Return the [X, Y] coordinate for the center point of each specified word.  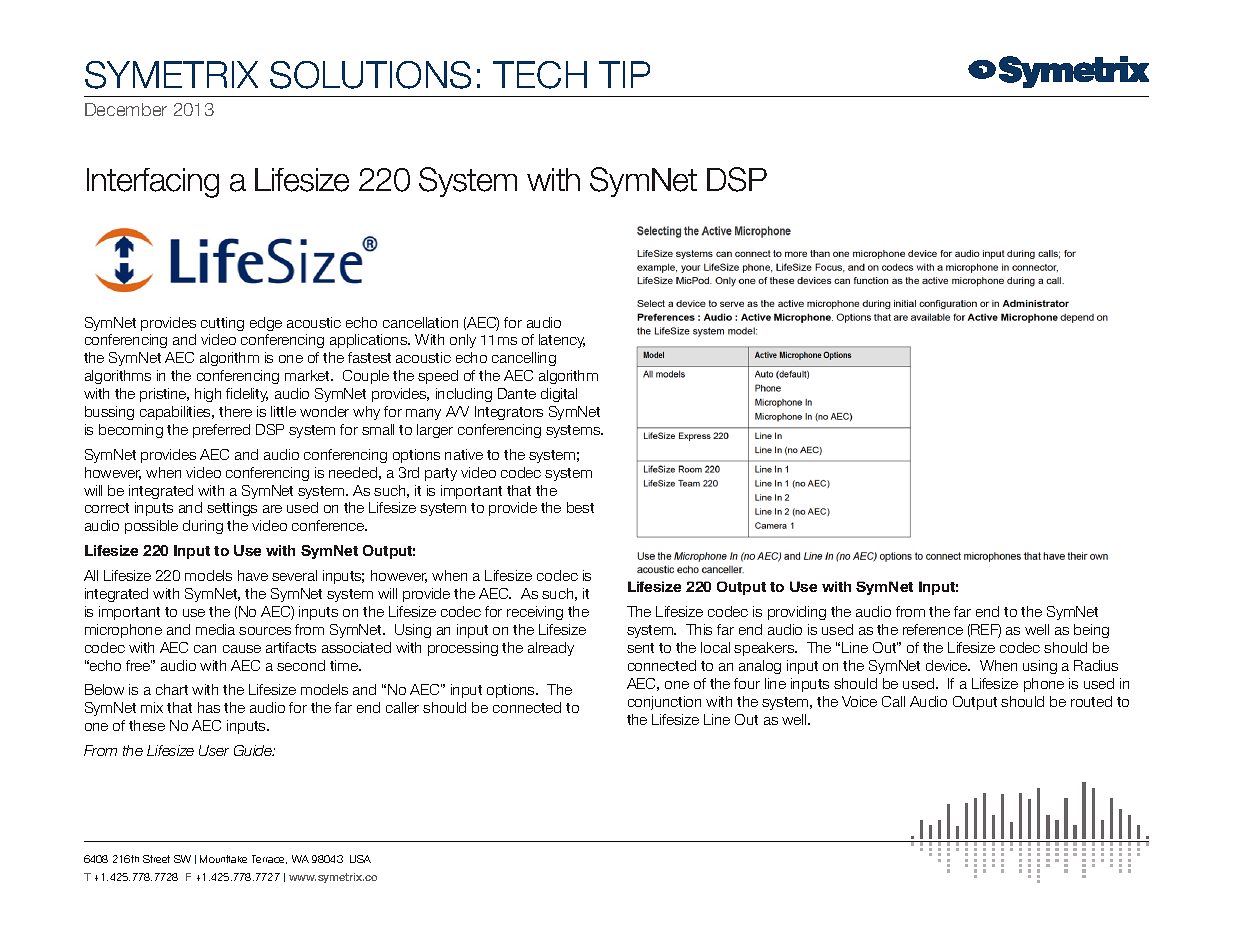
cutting [222, 324]
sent [640, 648]
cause [242, 649]
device [948, 665]
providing [797, 613]
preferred [221, 431]
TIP [624, 74]
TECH [540, 75]
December [126, 109]
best [580, 507]
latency [562, 341]
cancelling [524, 359]
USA [360, 859]
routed [1091, 701]
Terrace [269, 859]
